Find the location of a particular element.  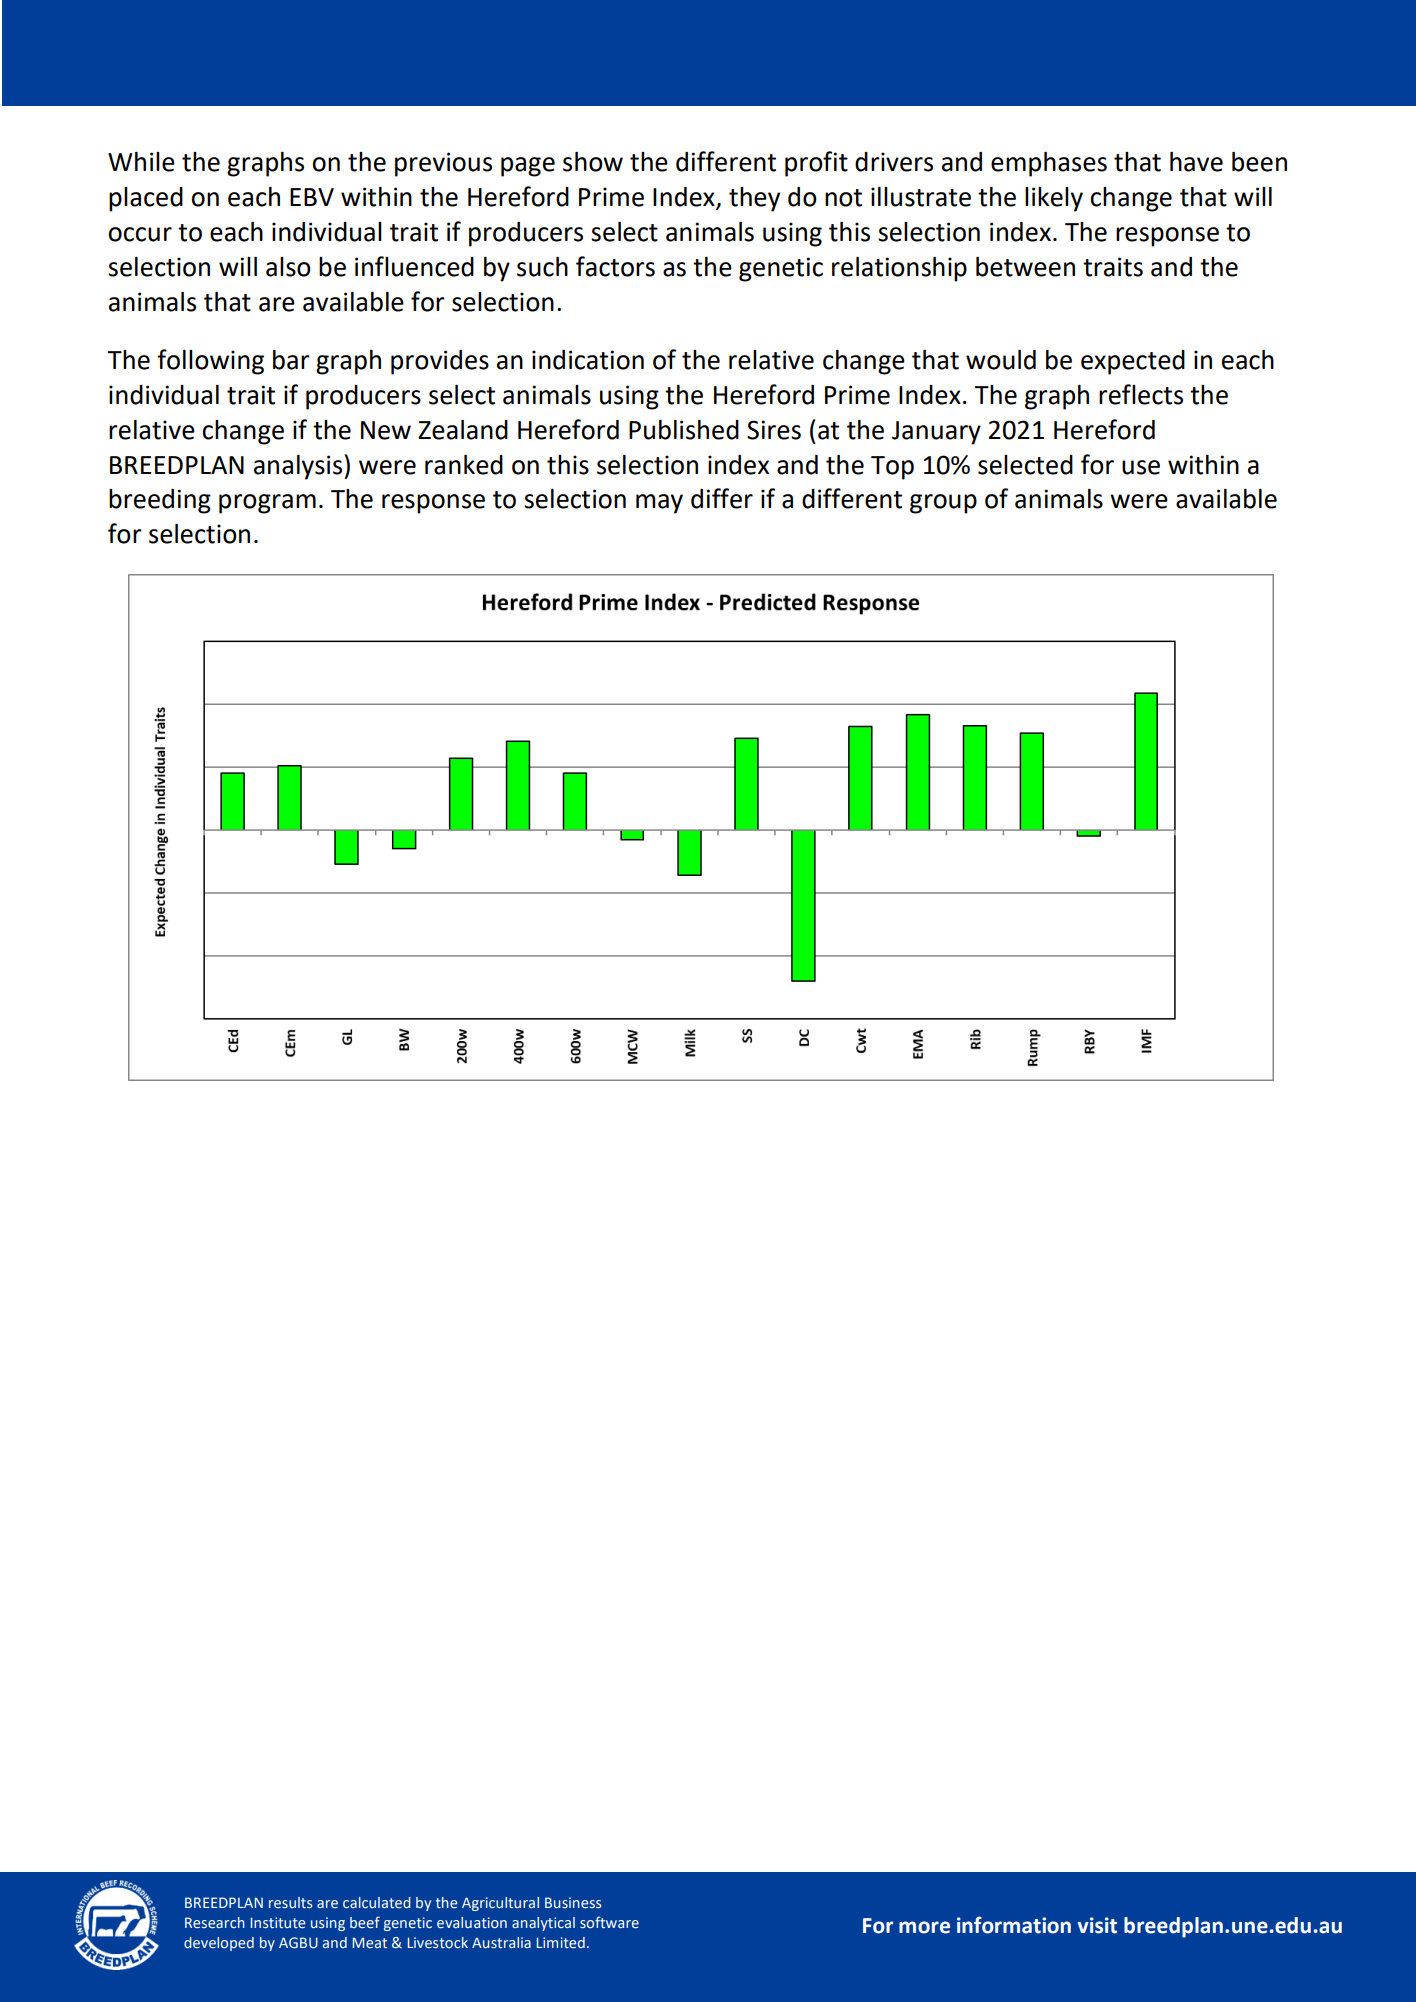

results is located at coordinates (290, 1903).
